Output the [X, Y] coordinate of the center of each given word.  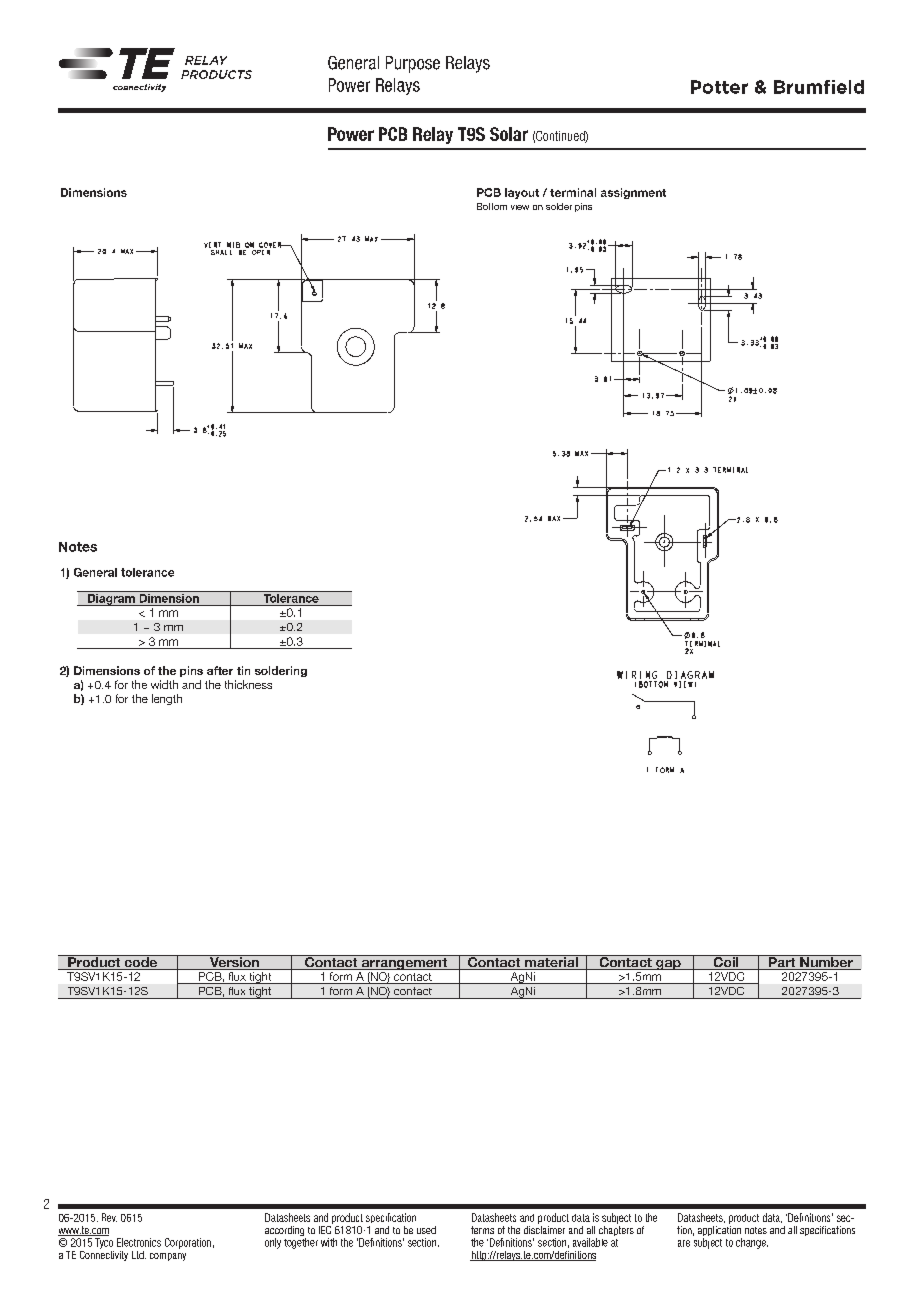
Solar [509, 134]
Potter [719, 87]
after [220, 670]
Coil [726, 962]
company [168, 1257]
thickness [248, 684]
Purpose [413, 64]
